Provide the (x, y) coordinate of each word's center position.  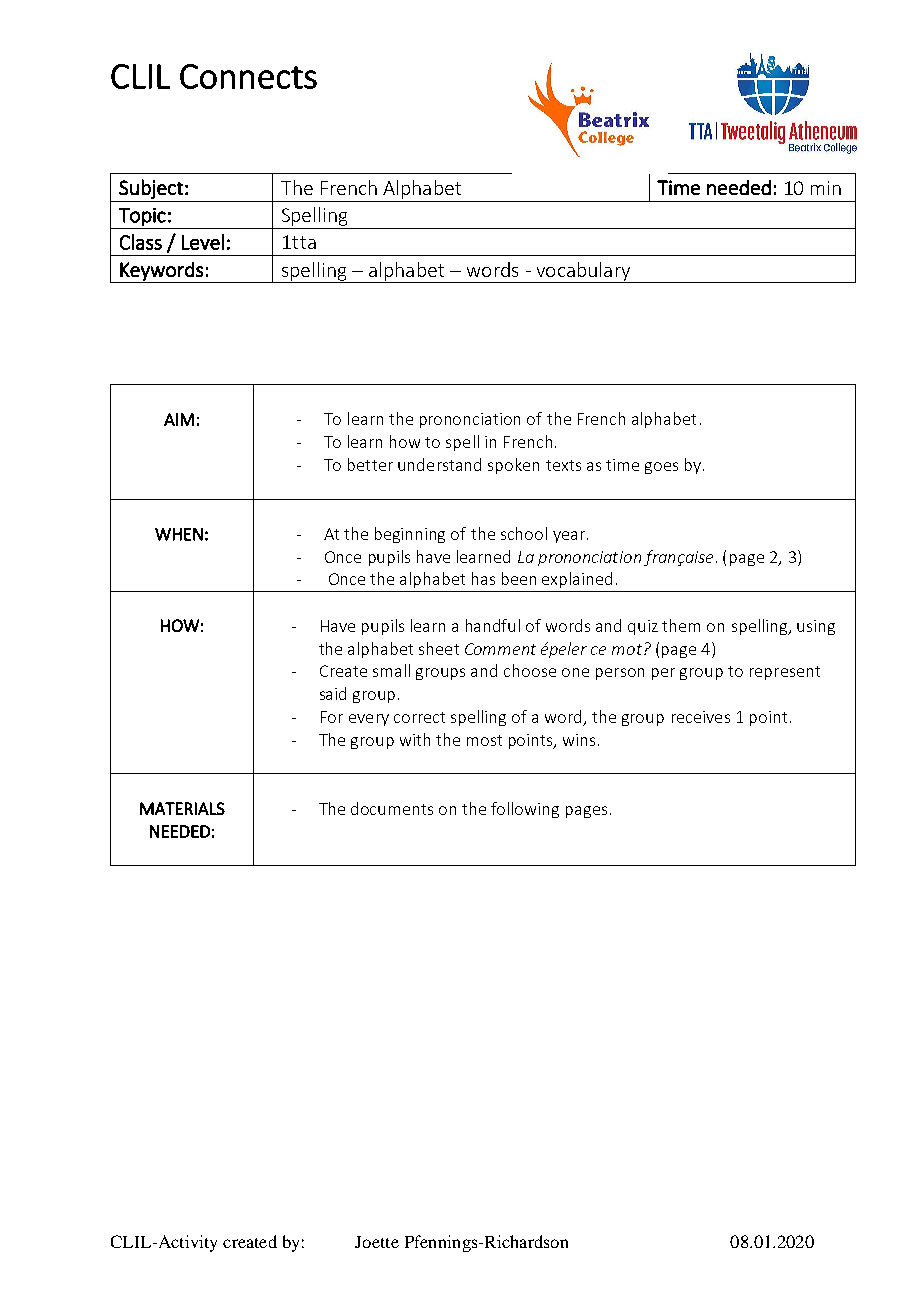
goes (661, 468)
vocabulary (583, 272)
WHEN (179, 534)
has (483, 578)
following (525, 810)
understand (439, 464)
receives (701, 717)
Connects (248, 76)
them (681, 625)
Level (203, 242)
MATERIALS (182, 808)
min (826, 188)
